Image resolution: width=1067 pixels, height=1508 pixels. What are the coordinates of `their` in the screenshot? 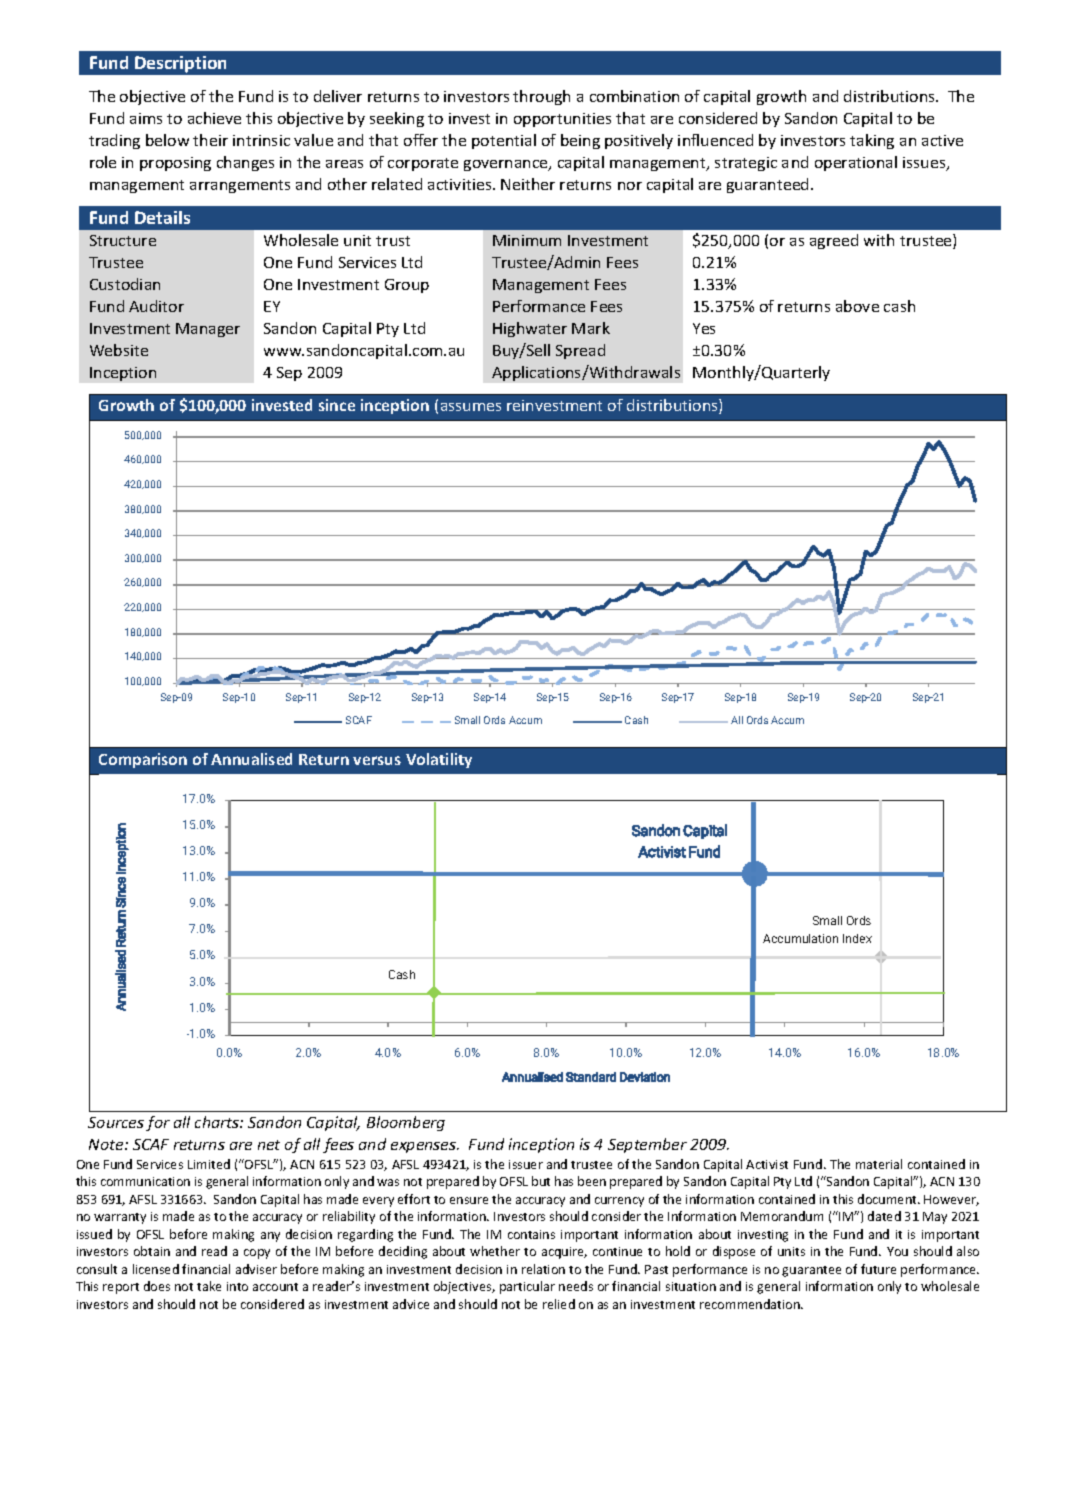 It's located at (210, 140).
